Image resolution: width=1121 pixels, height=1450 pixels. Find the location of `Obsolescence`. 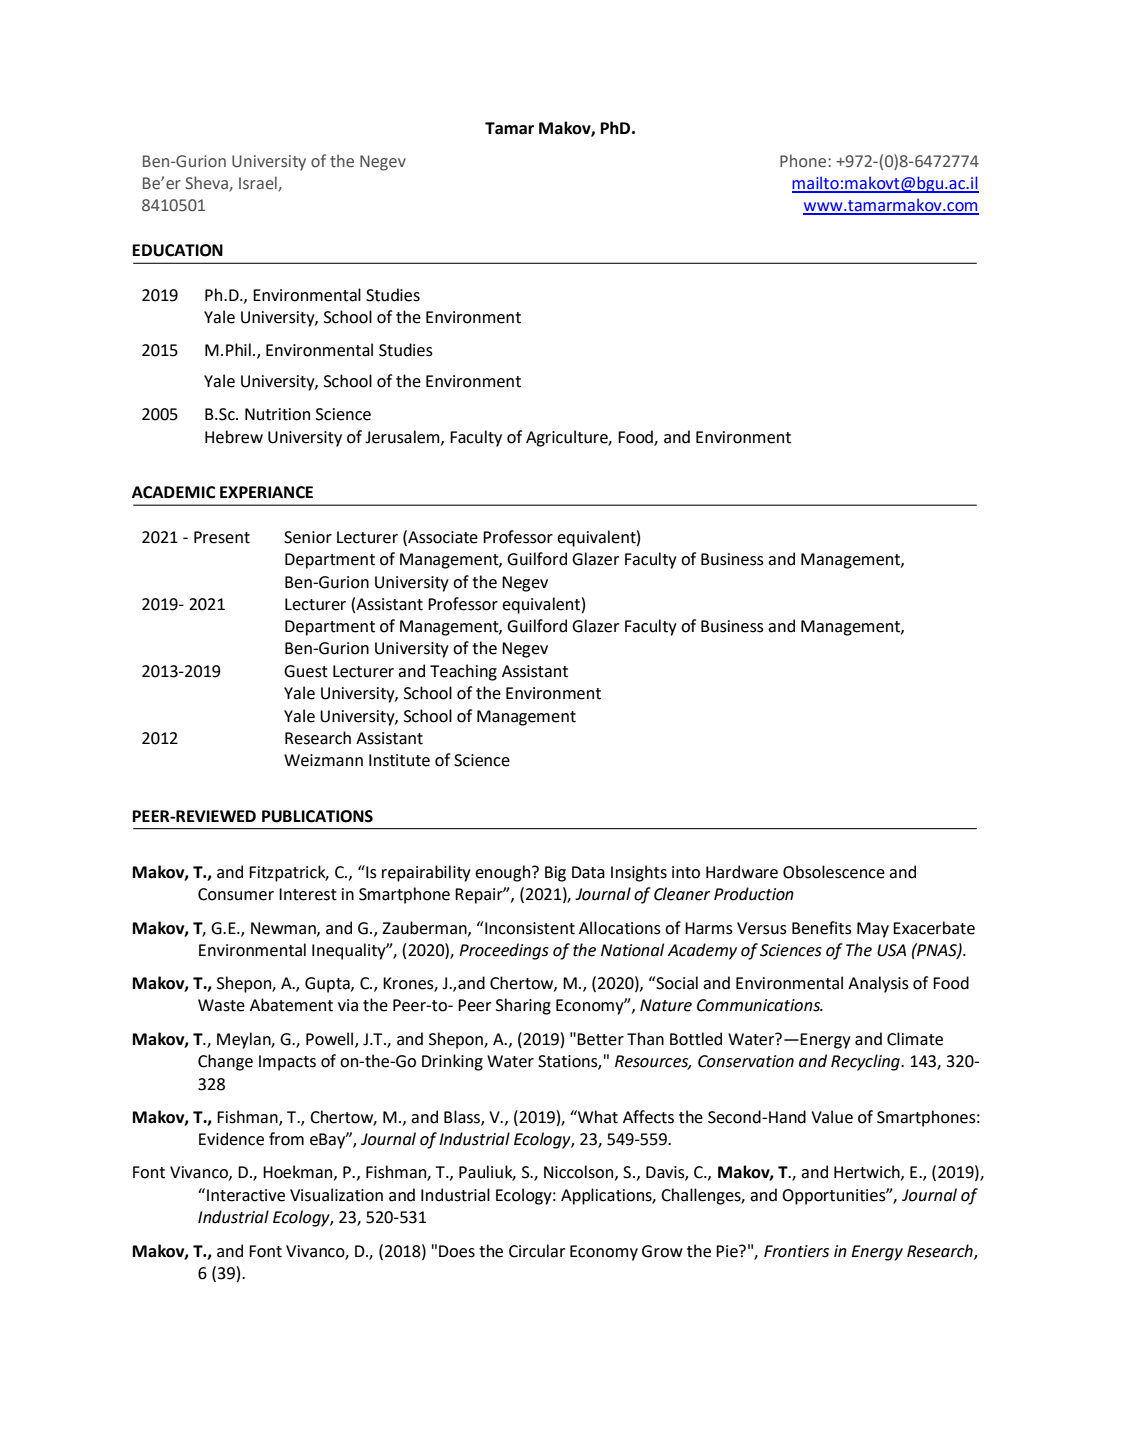

Obsolescence is located at coordinates (834, 872).
